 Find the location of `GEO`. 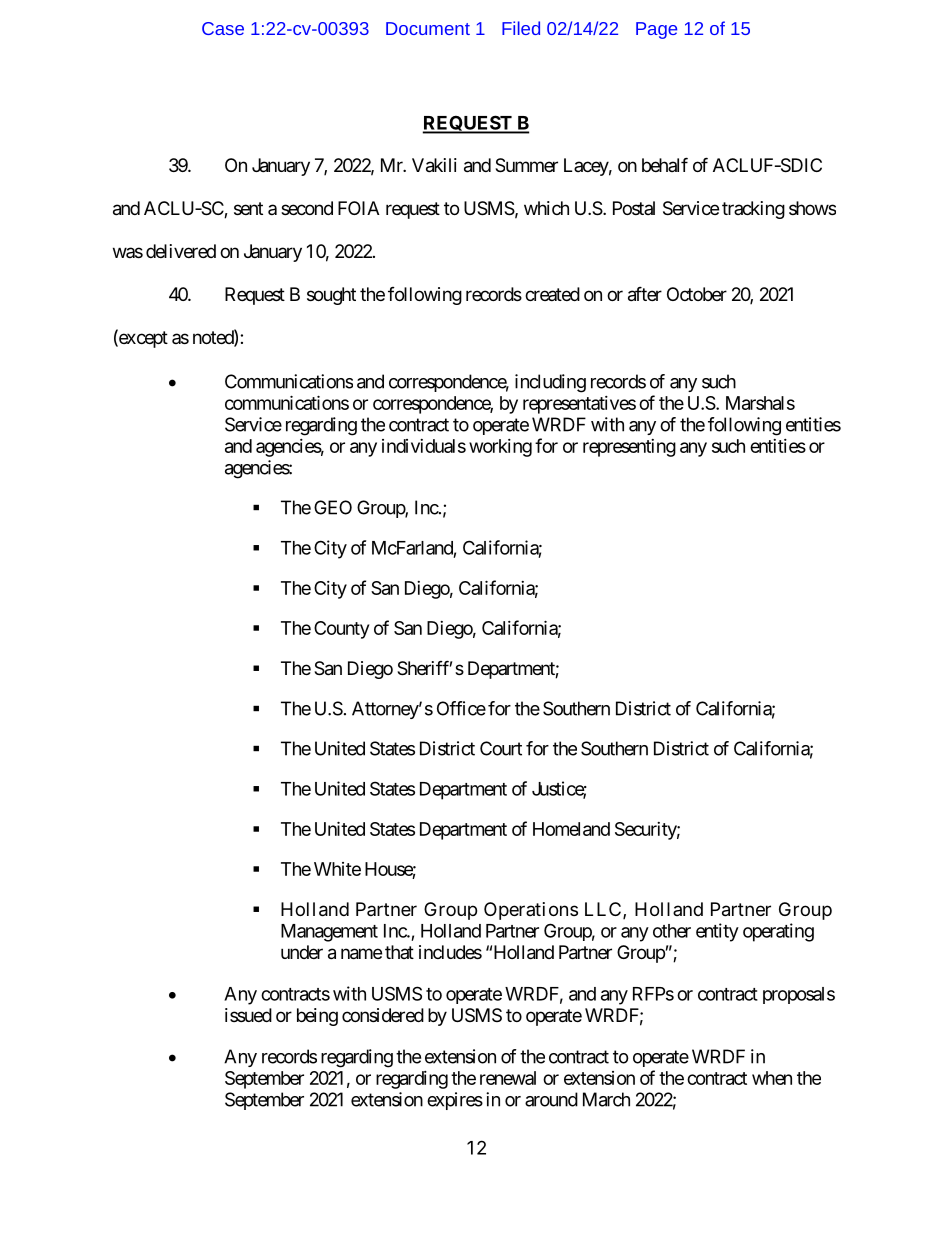

GEO is located at coordinates (333, 507).
